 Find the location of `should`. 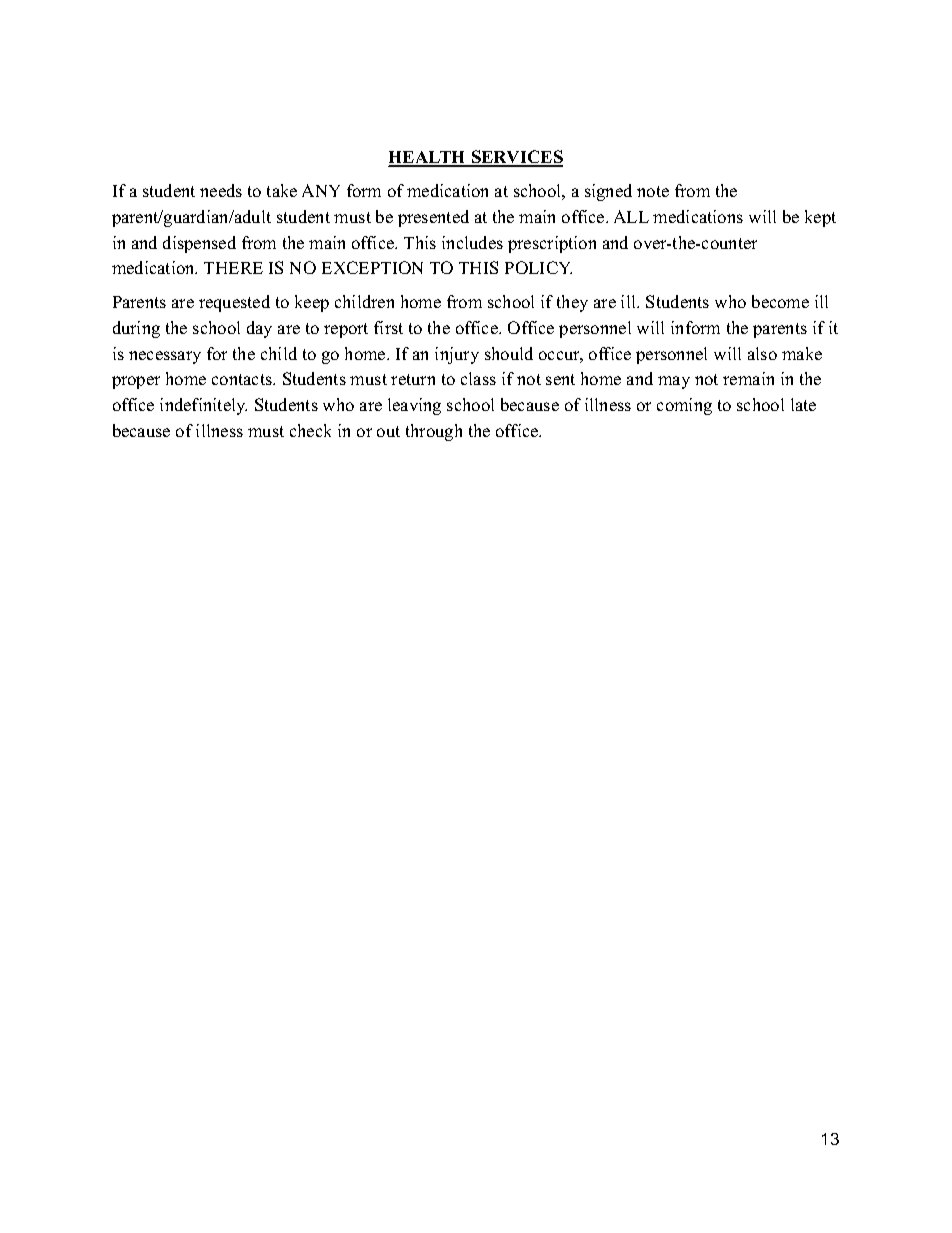

should is located at coordinates (509, 353).
